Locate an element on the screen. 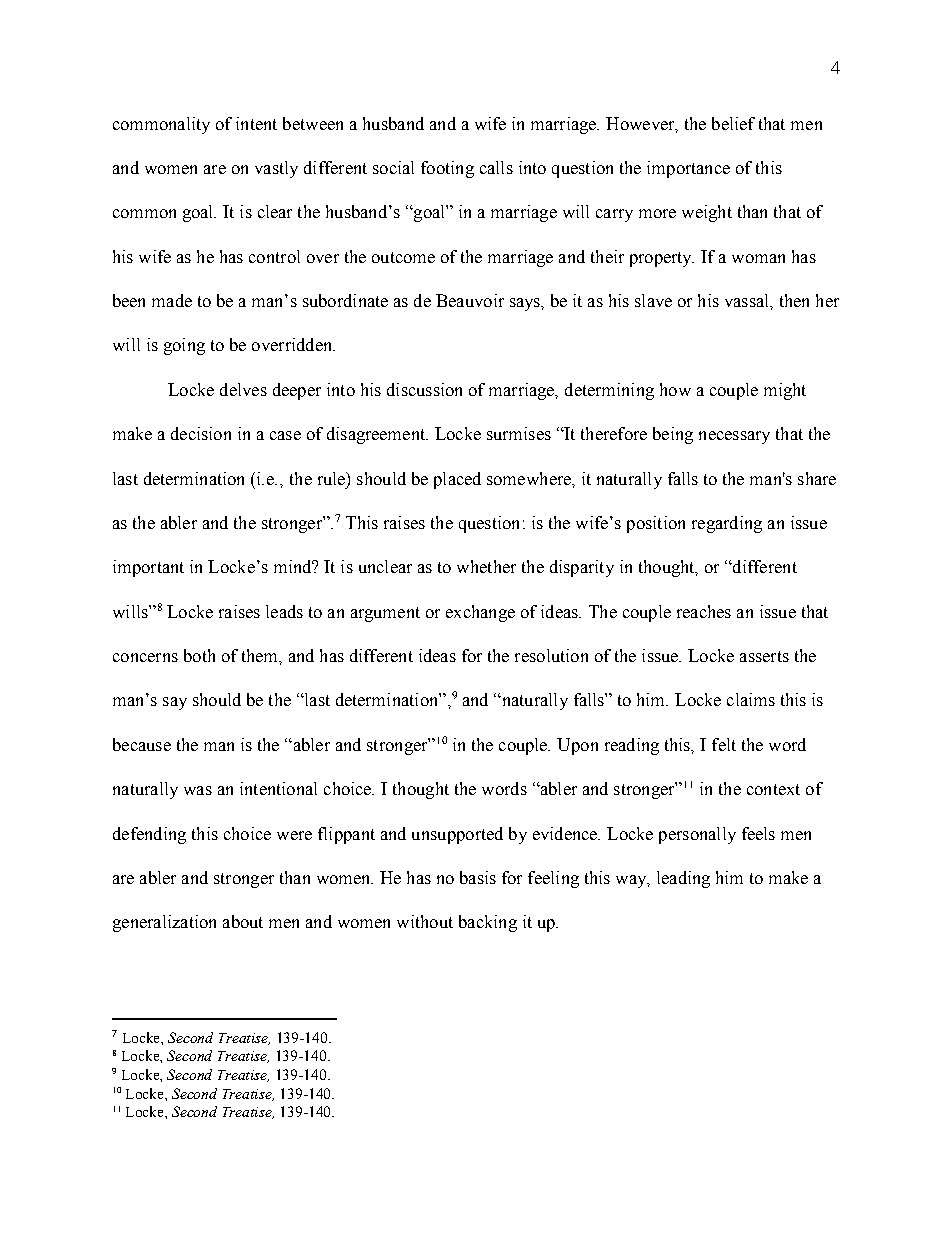 Image resolution: width=952 pixels, height=1233 pixels. whether is located at coordinates (486, 566).
